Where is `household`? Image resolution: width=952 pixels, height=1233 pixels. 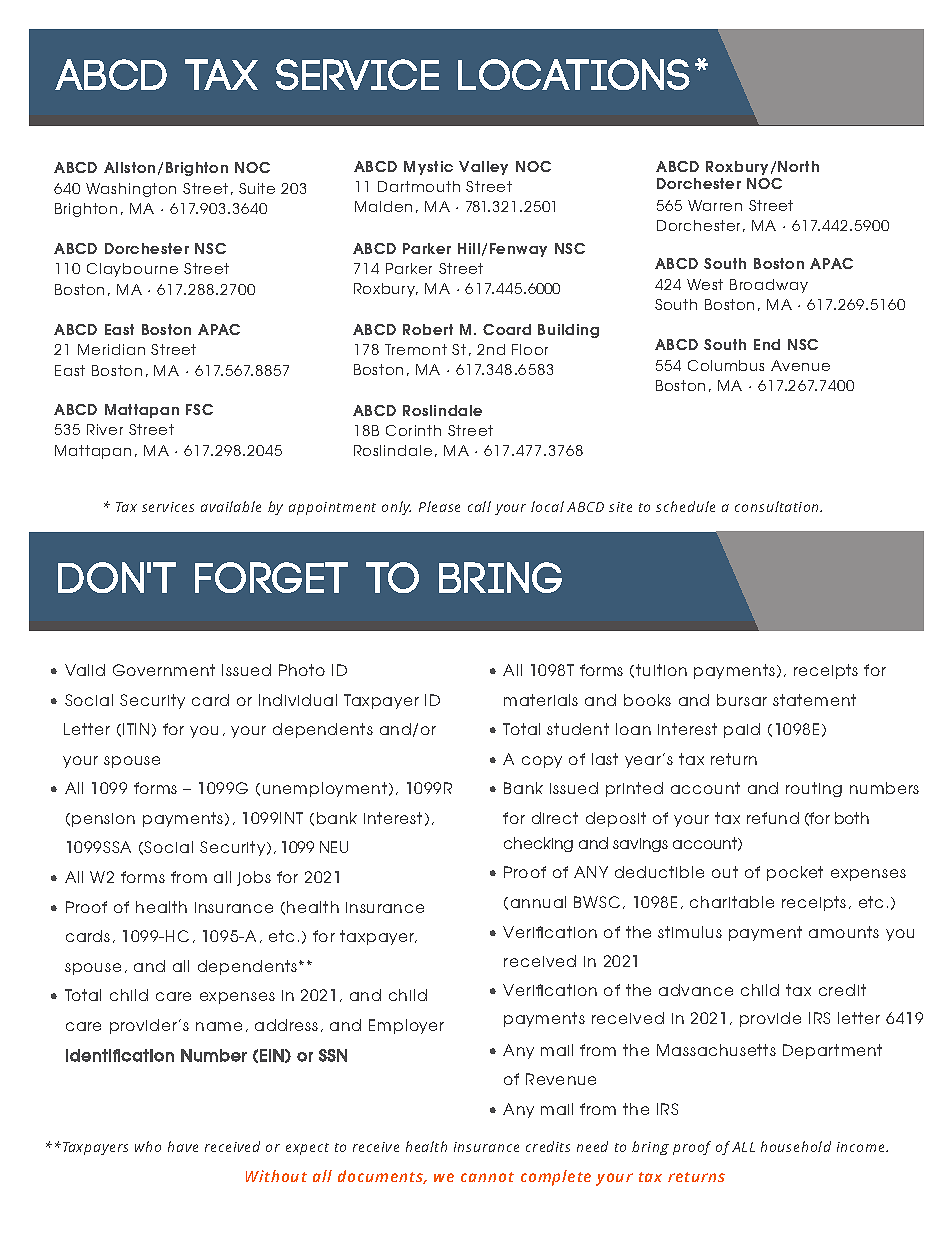 household is located at coordinates (796, 1146).
